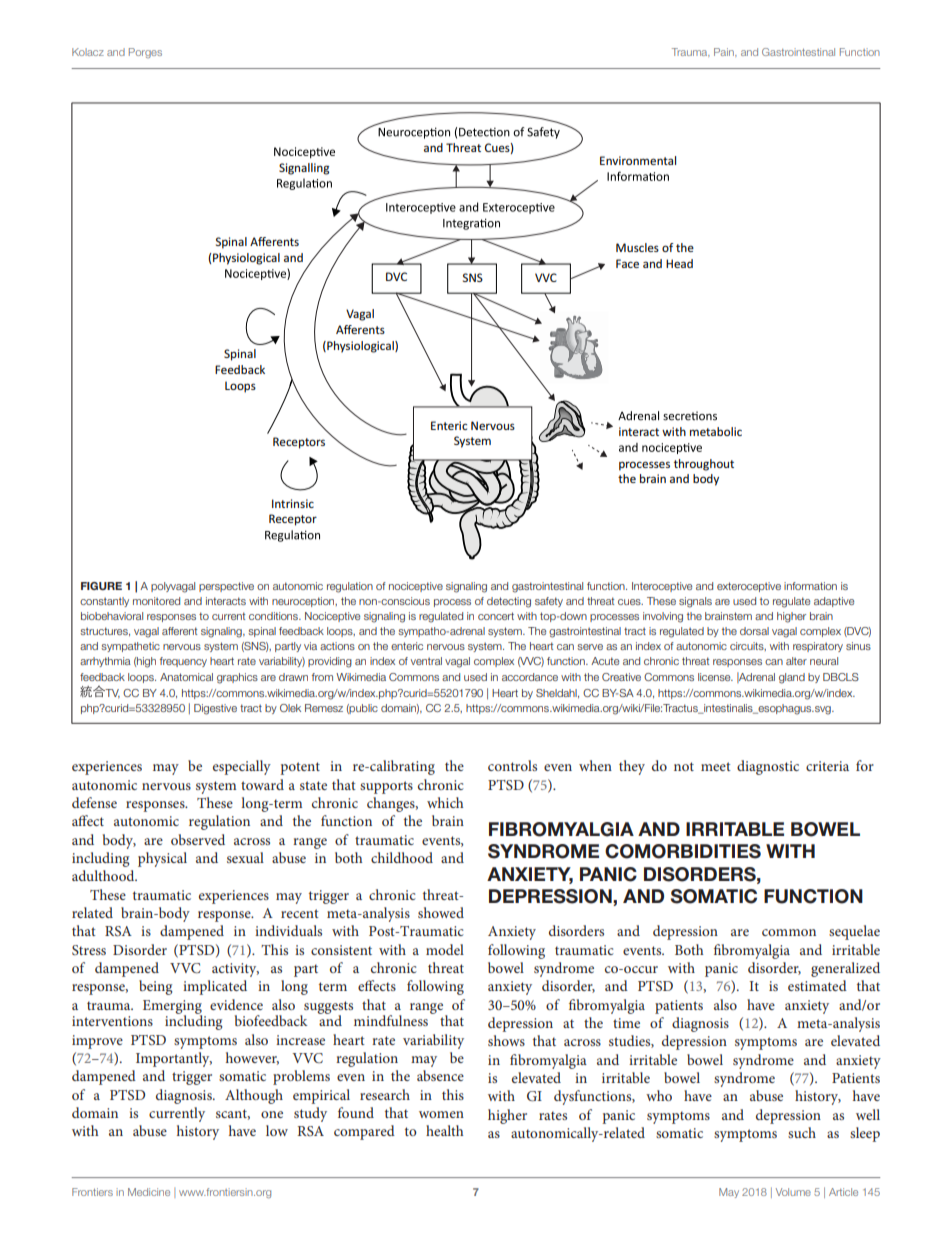 The image size is (952, 1247). What do you see at coordinates (725, 52) in the image?
I see `Pain` at bounding box center [725, 52].
